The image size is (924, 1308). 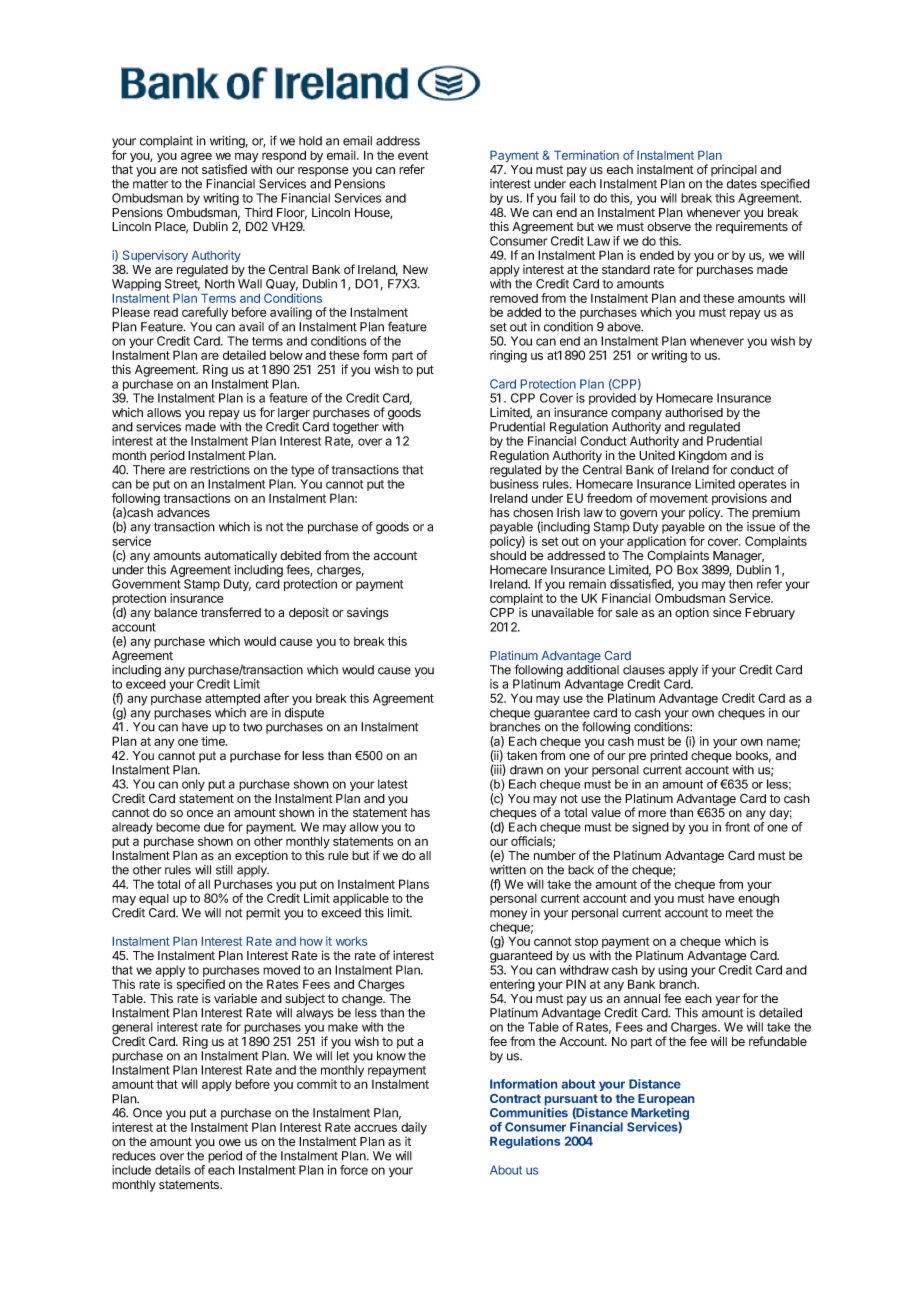 I want to click on transferred, so click(x=231, y=612).
